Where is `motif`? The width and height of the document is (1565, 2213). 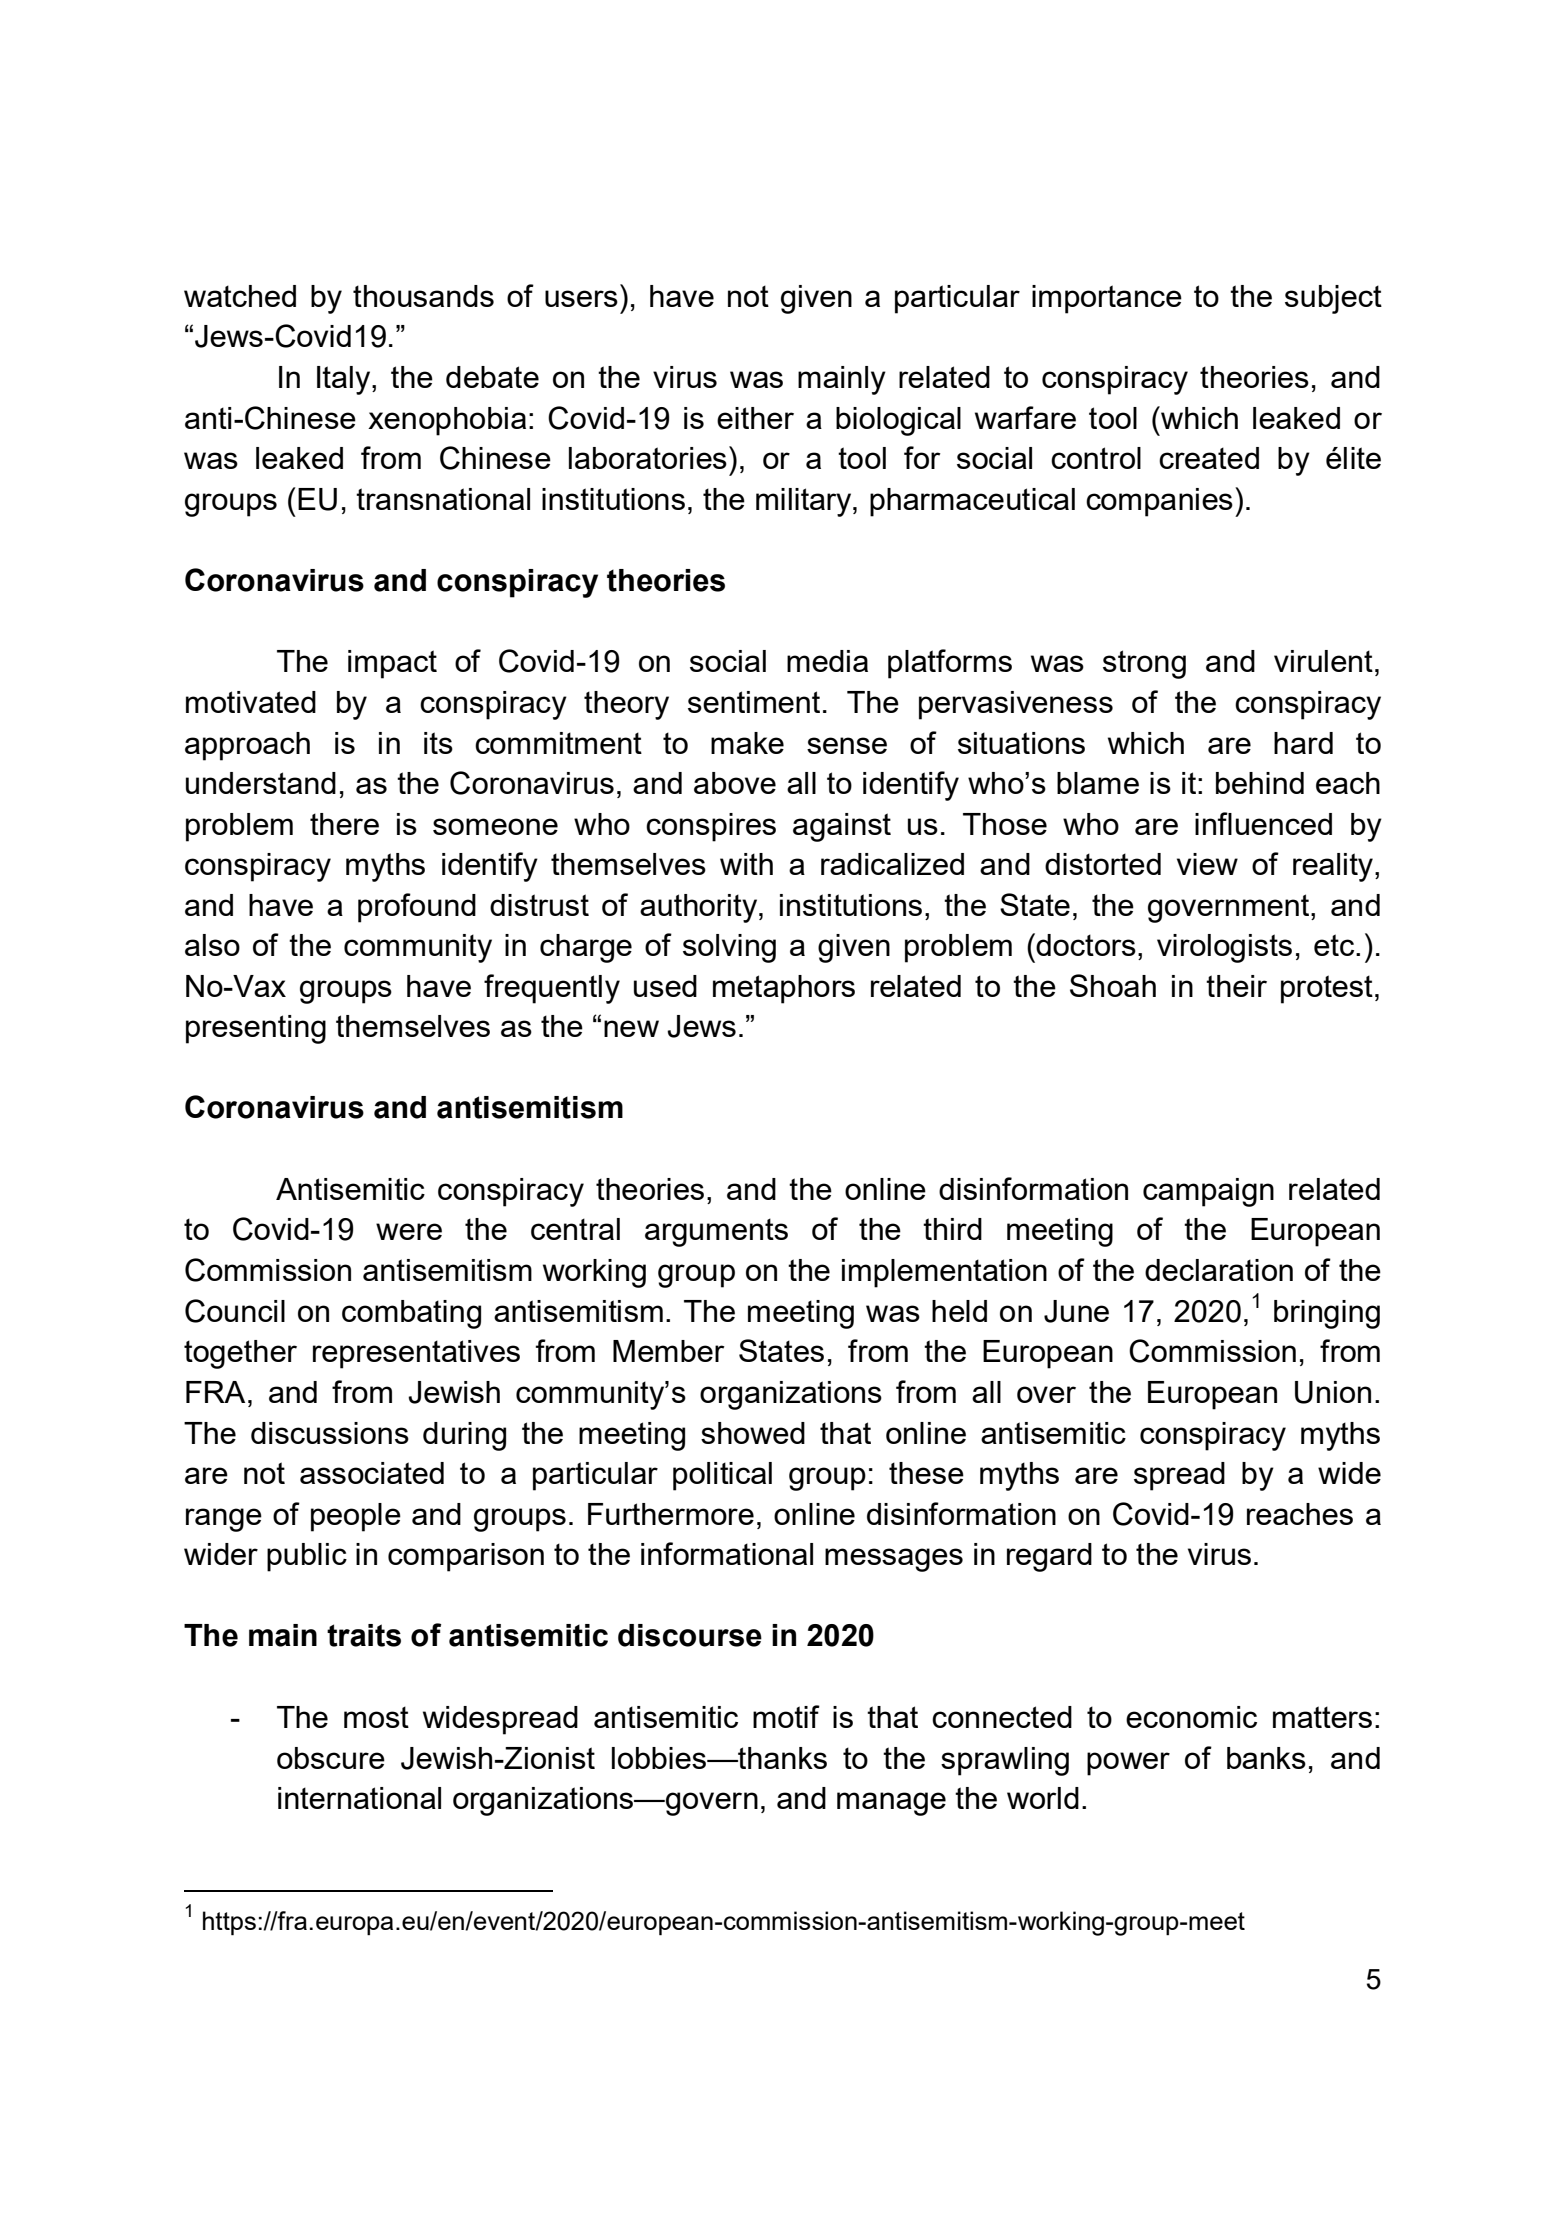 motif is located at coordinates (786, 1716).
